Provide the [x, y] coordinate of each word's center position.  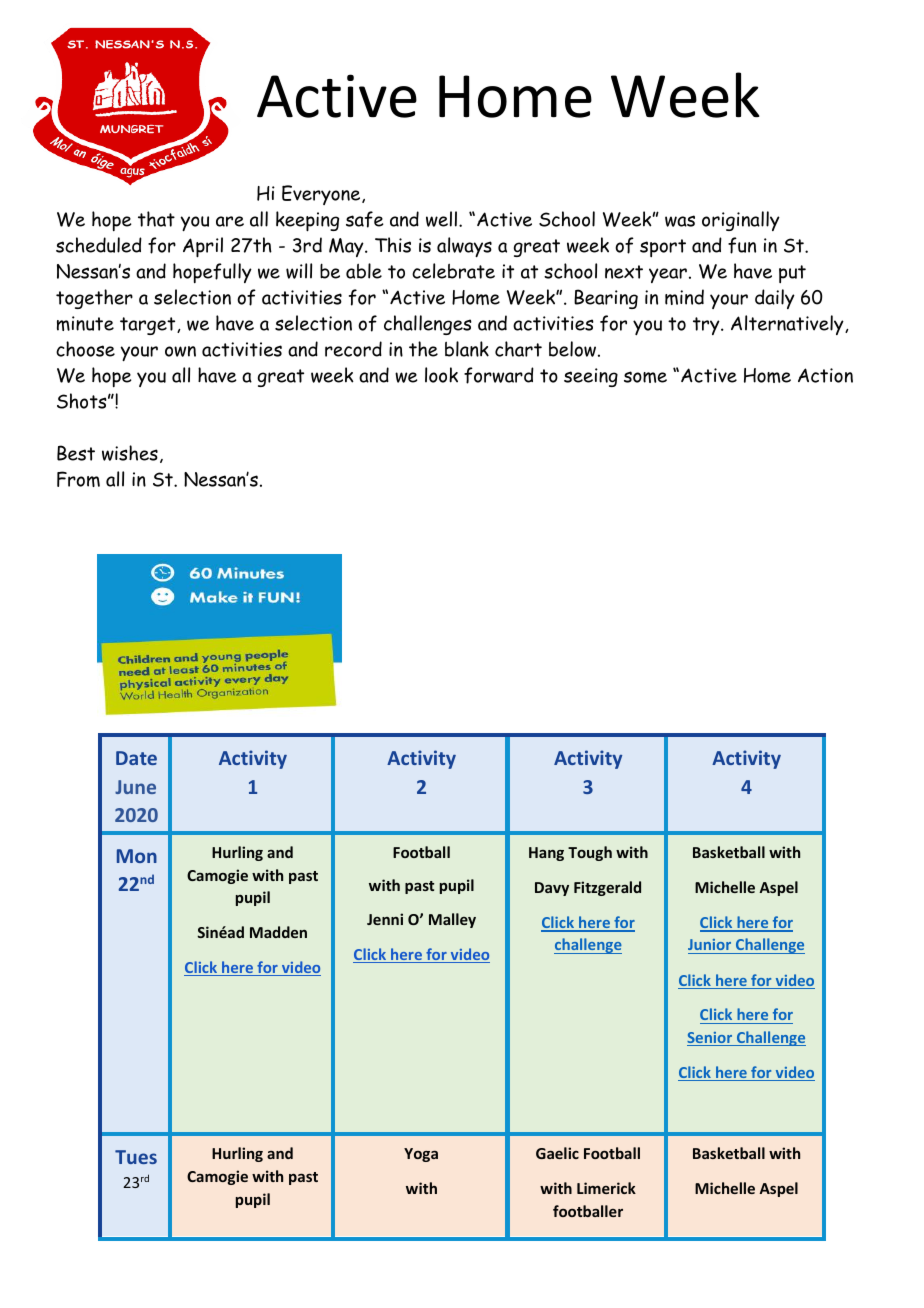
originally [741, 221]
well [443, 219]
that [156, 219]
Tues [136, 1157]
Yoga [421, 1155]
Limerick [606, 1188]
